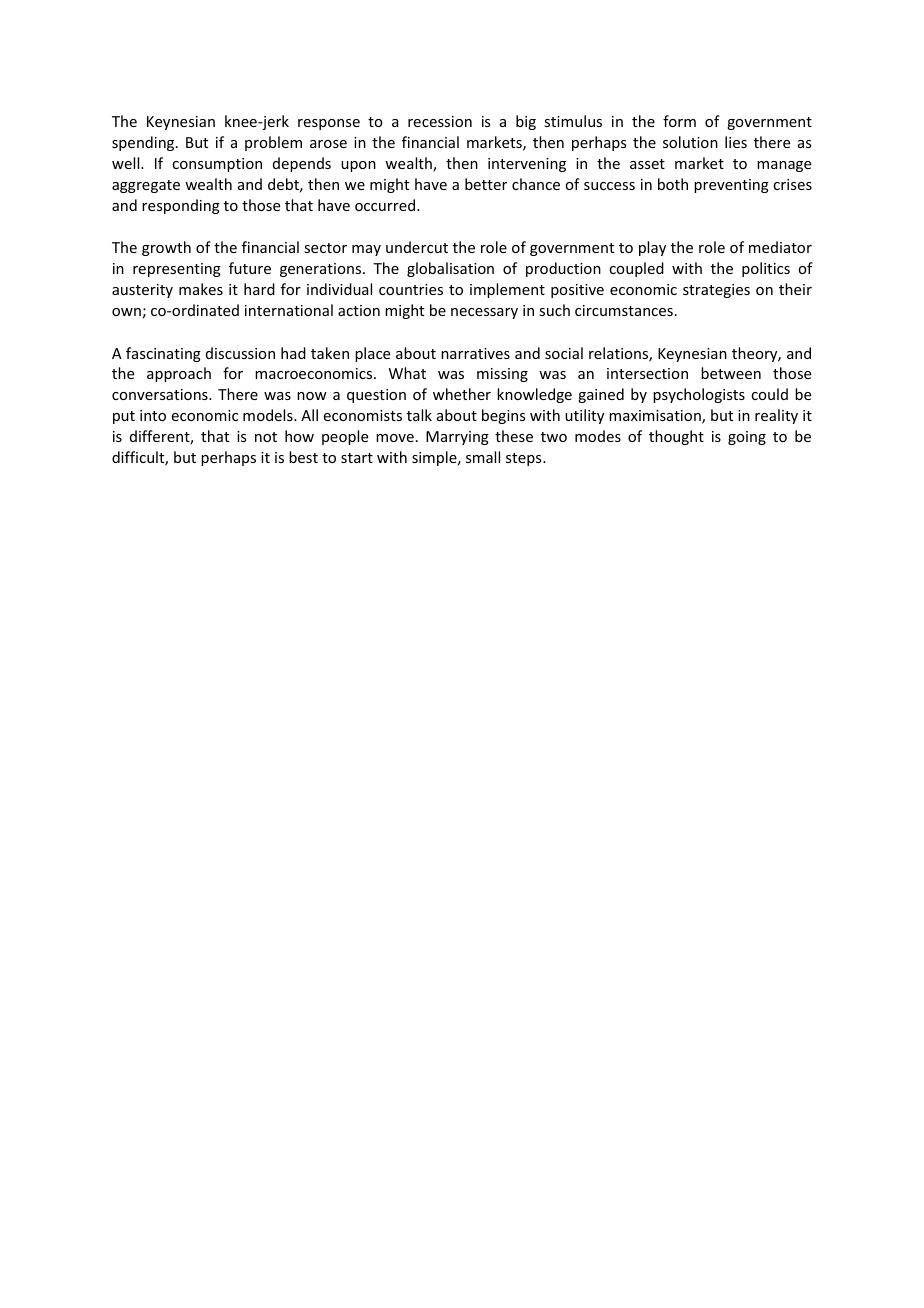 The image size is (924, 1308). I want to click on not, so click(266, 437).
